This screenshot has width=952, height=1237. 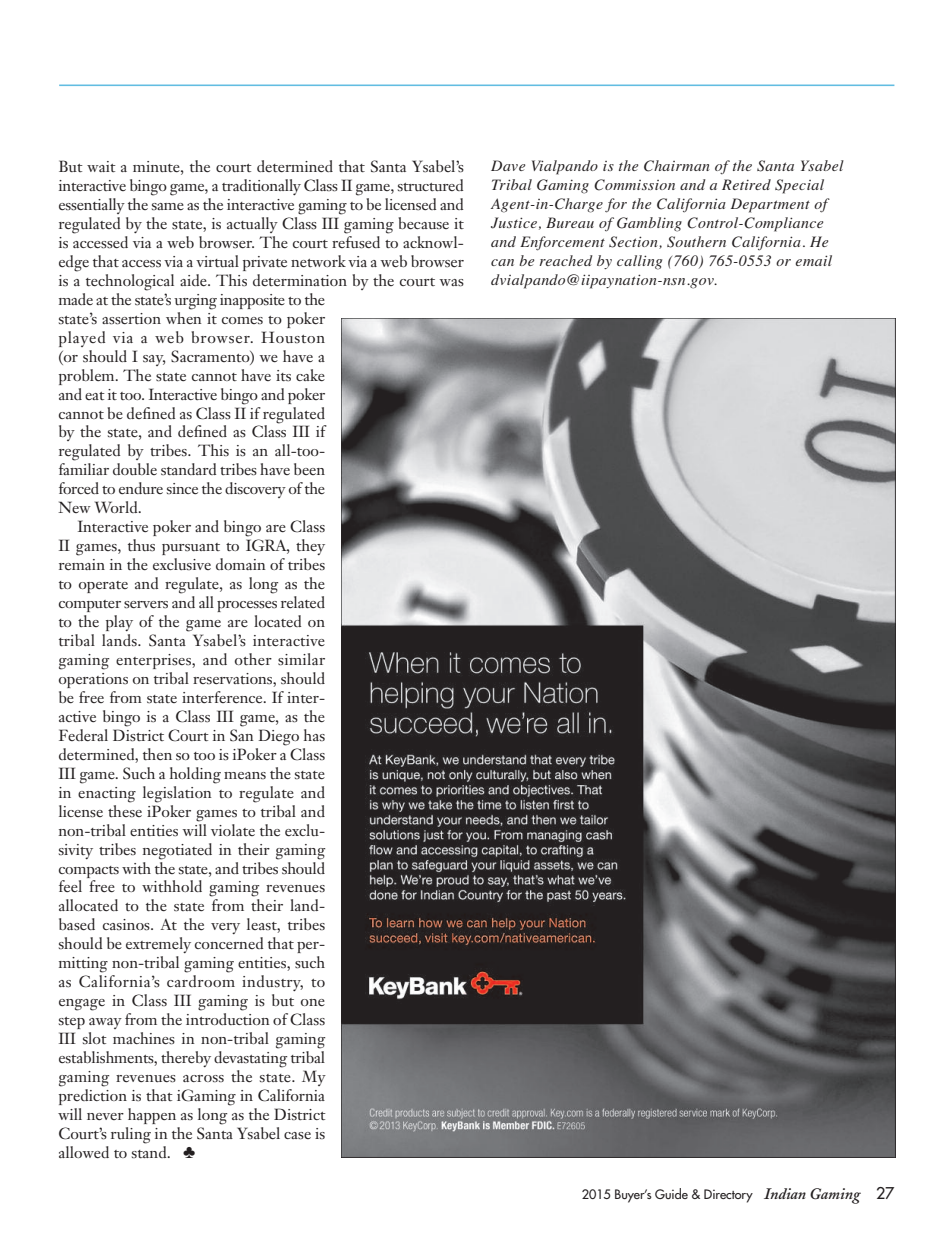 What do you see at coordinates (141, 488) in the screenshot?
I see `endure` at bounding box center [141, 488].
